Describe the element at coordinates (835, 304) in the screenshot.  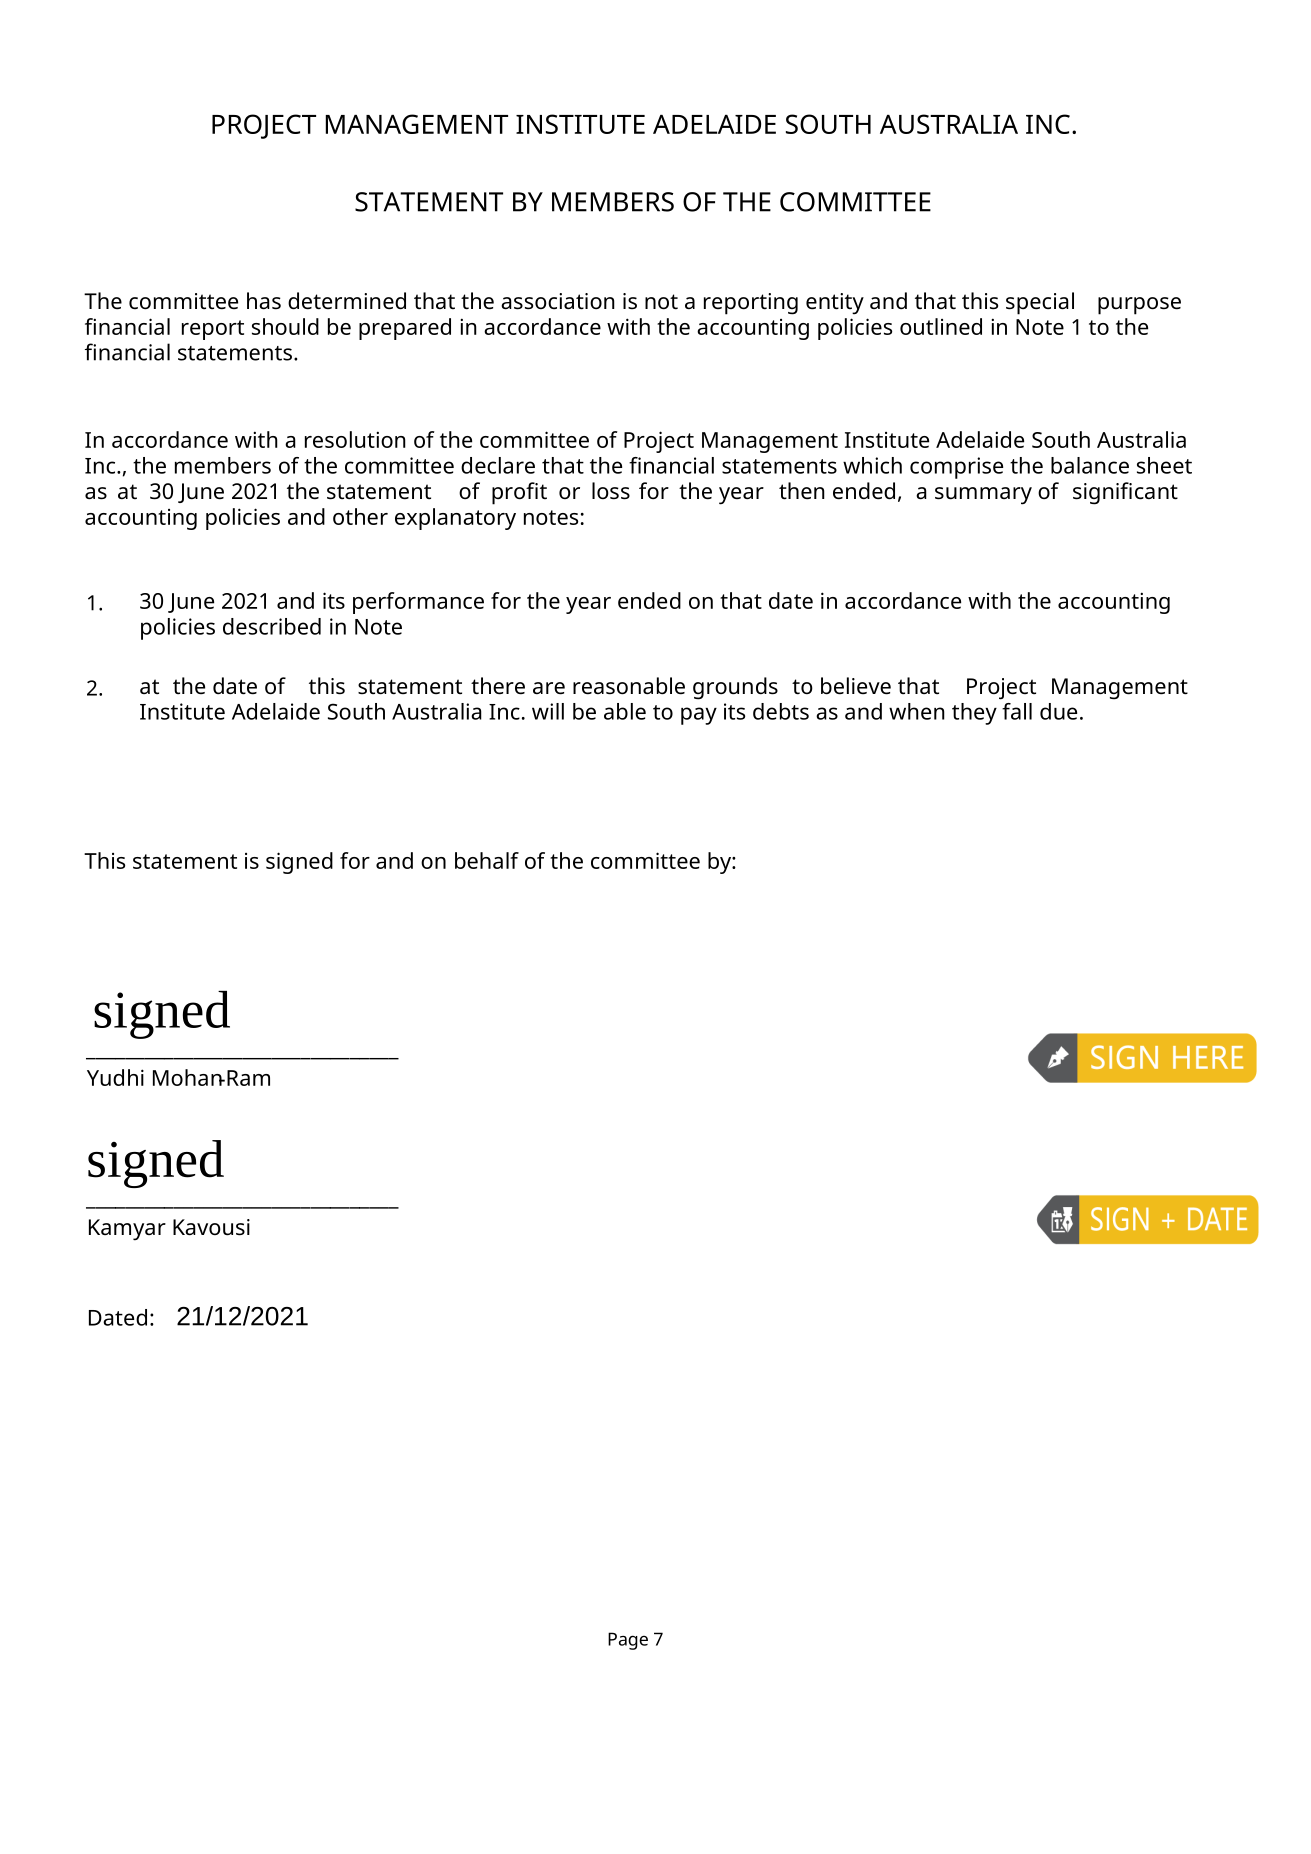
I see `entity` at that location.
